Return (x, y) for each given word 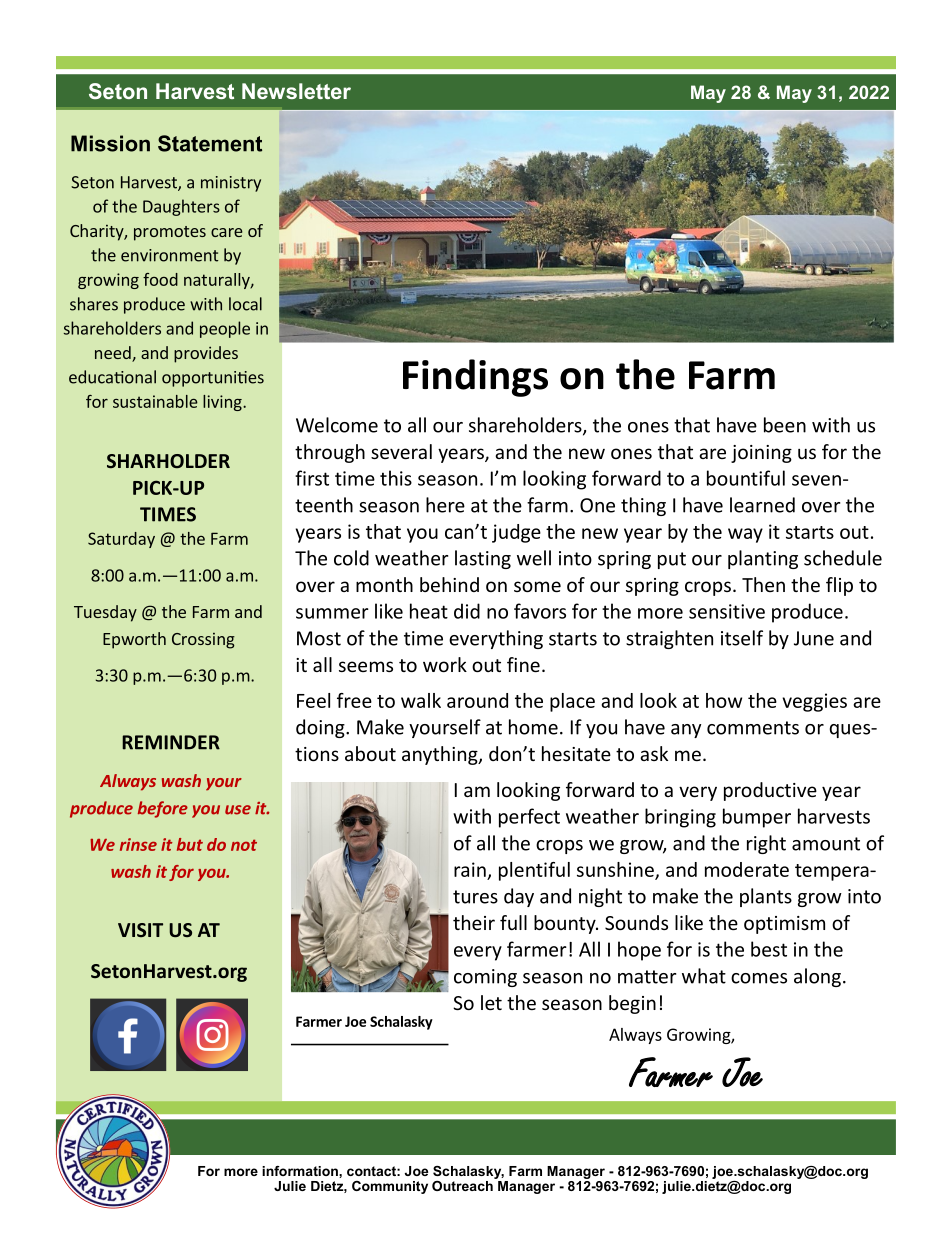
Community (390, 1187)
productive (770, 791)
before (163, 809)
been (785, 425)
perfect (529, 818)
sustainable (155, 401)
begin (632, 1004)
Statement (210, 143)
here (445, 505)
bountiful (746, 478)
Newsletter (296, 91)
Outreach (463, 1184)
